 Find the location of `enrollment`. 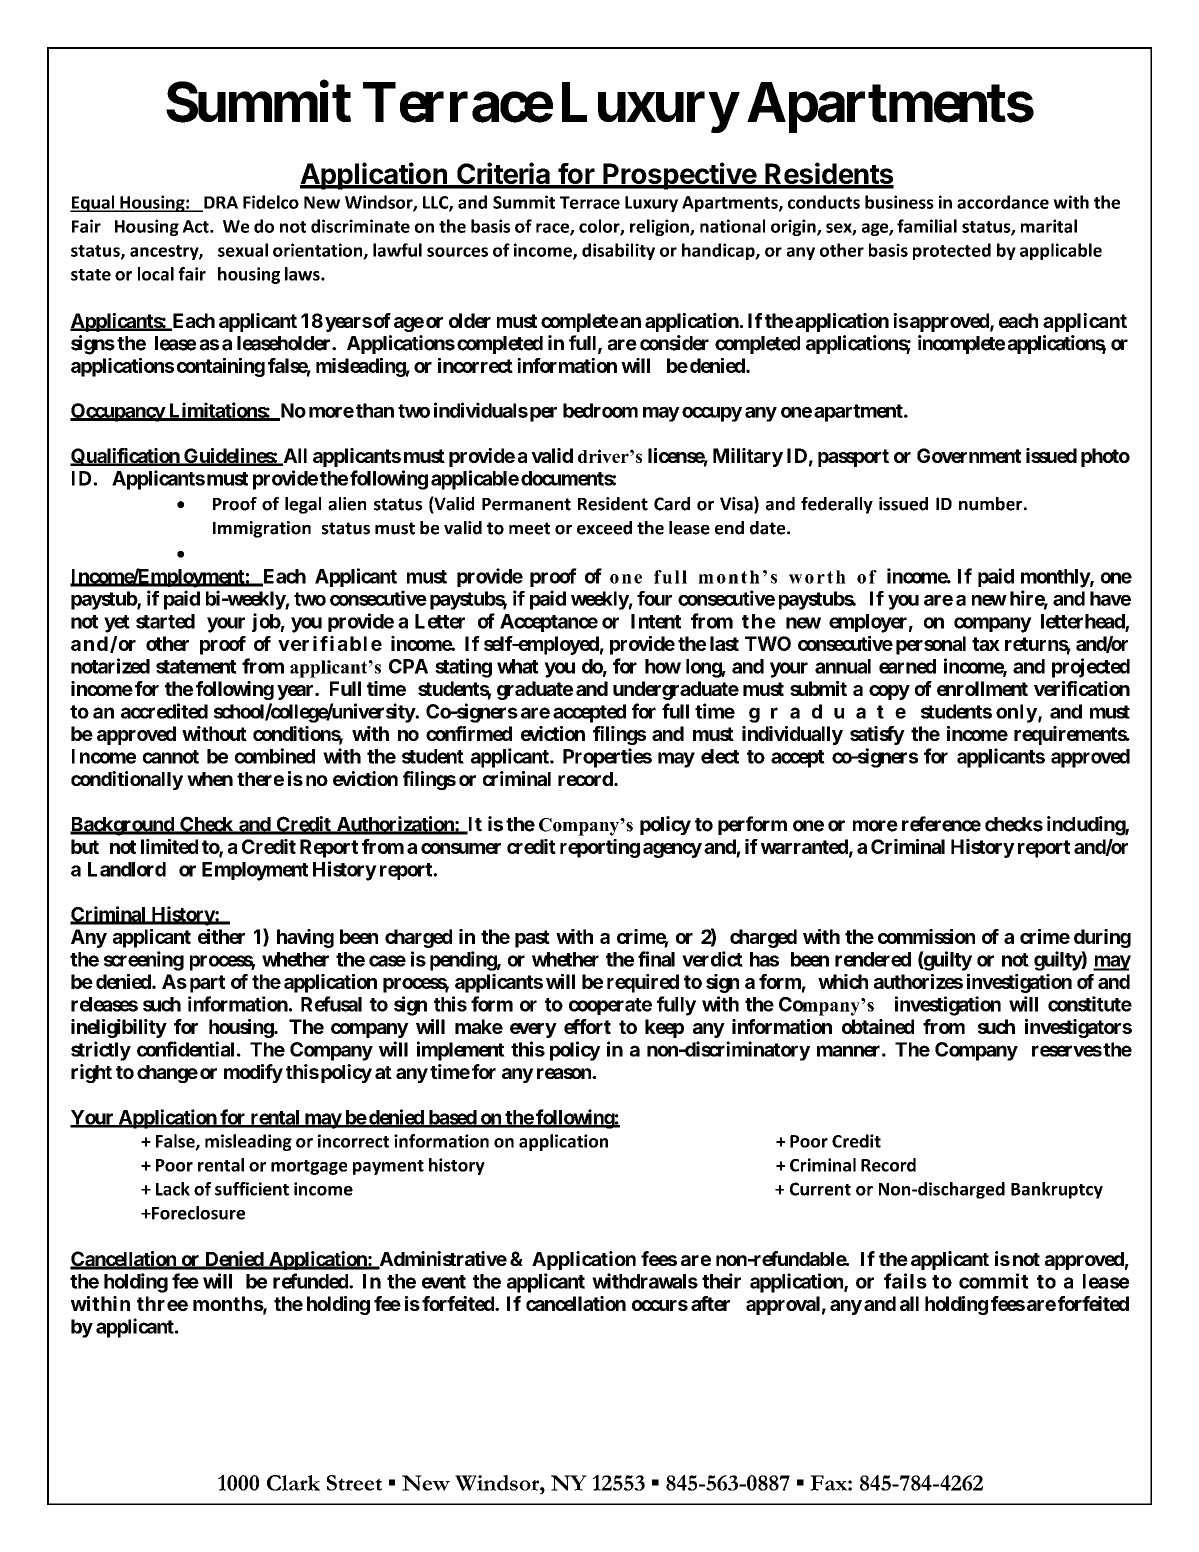

enrollment is located at coordinates (982, 688).
